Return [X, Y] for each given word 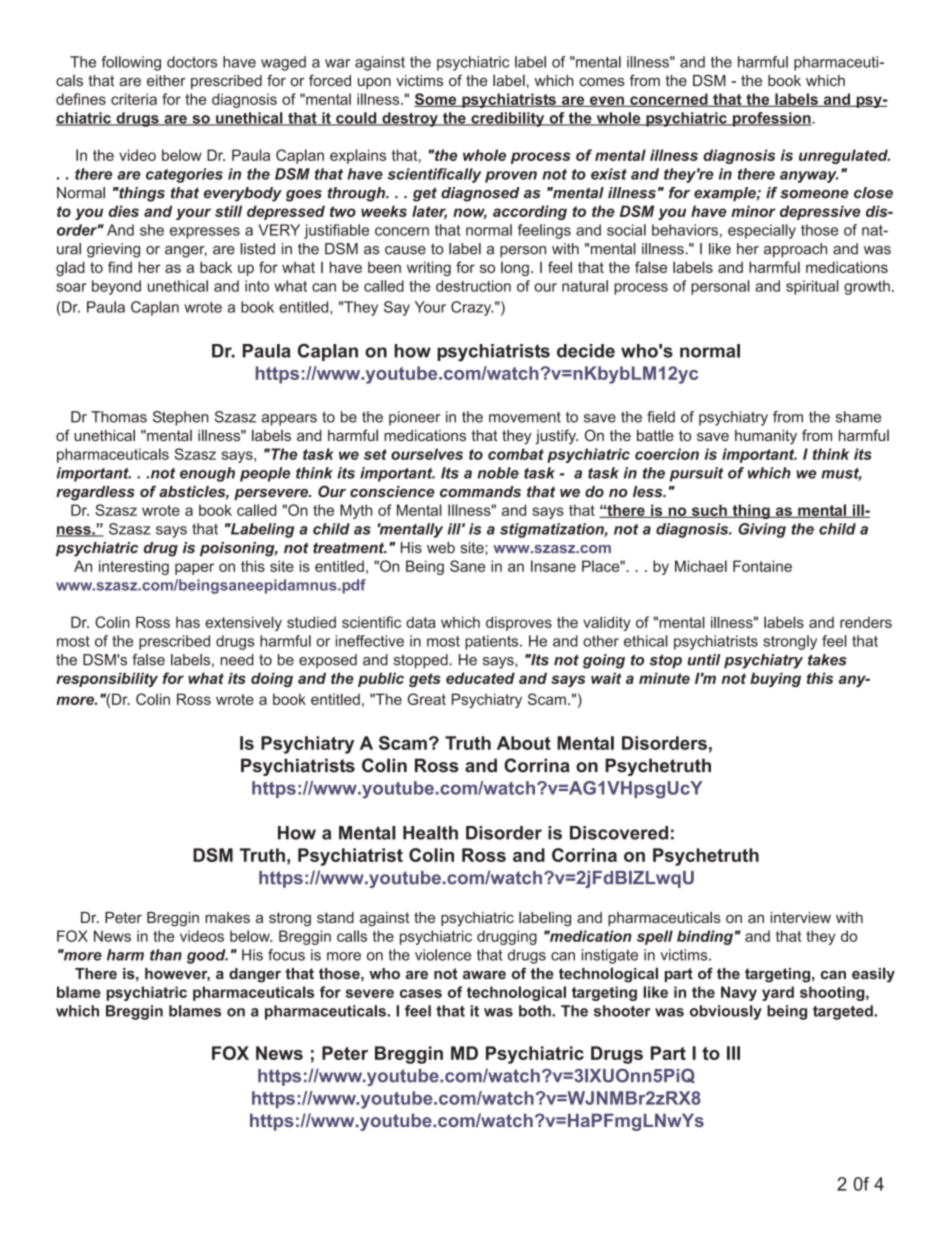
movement [525, 417]
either [166, 81]
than [166, 955]
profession [772, 119]
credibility [508, 119]
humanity [766, 437]
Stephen [181, 418]
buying [775, 679]
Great [427, 699]
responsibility [107, 679]
